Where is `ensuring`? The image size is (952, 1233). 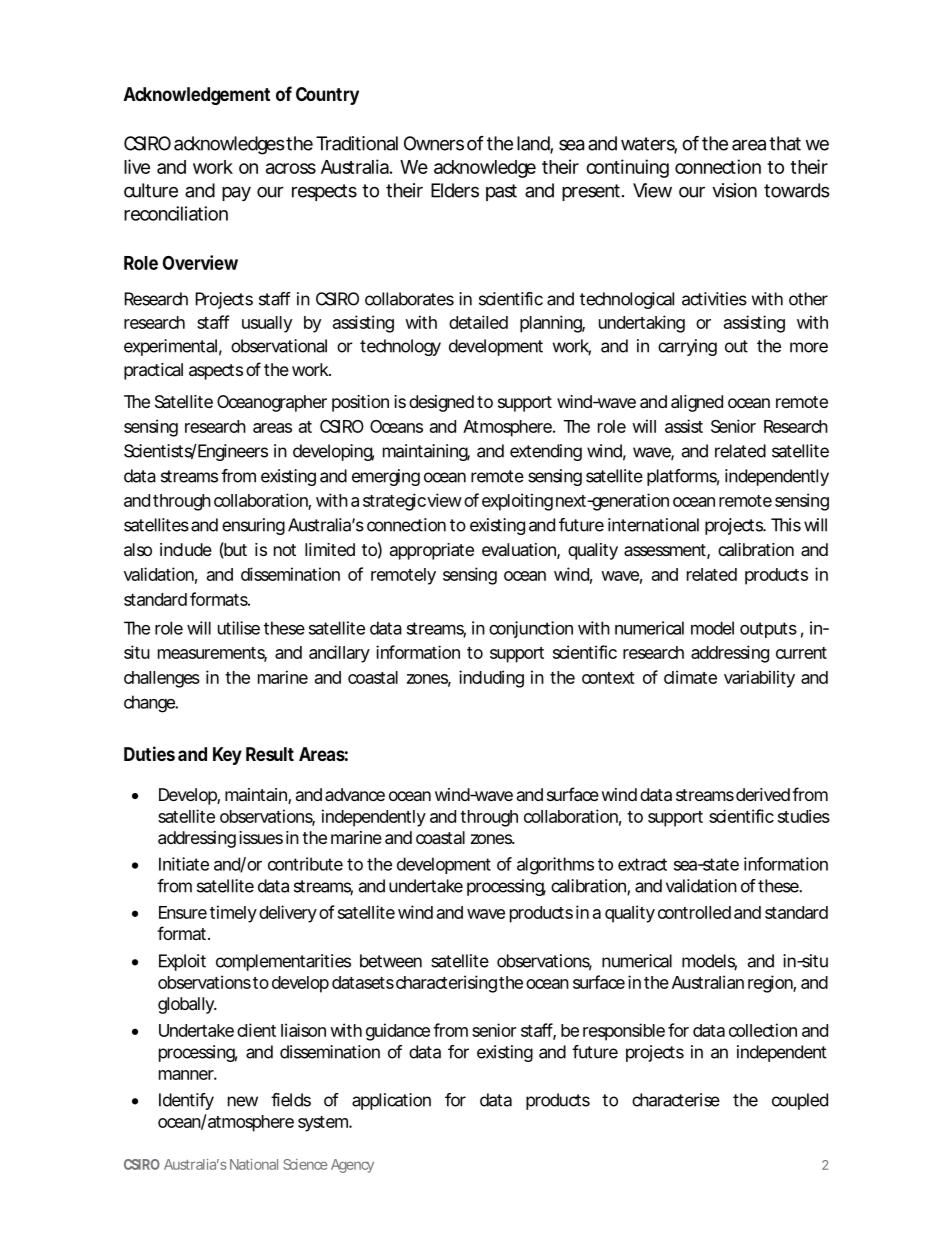
ensuring is located at coordinates (253, 526).
